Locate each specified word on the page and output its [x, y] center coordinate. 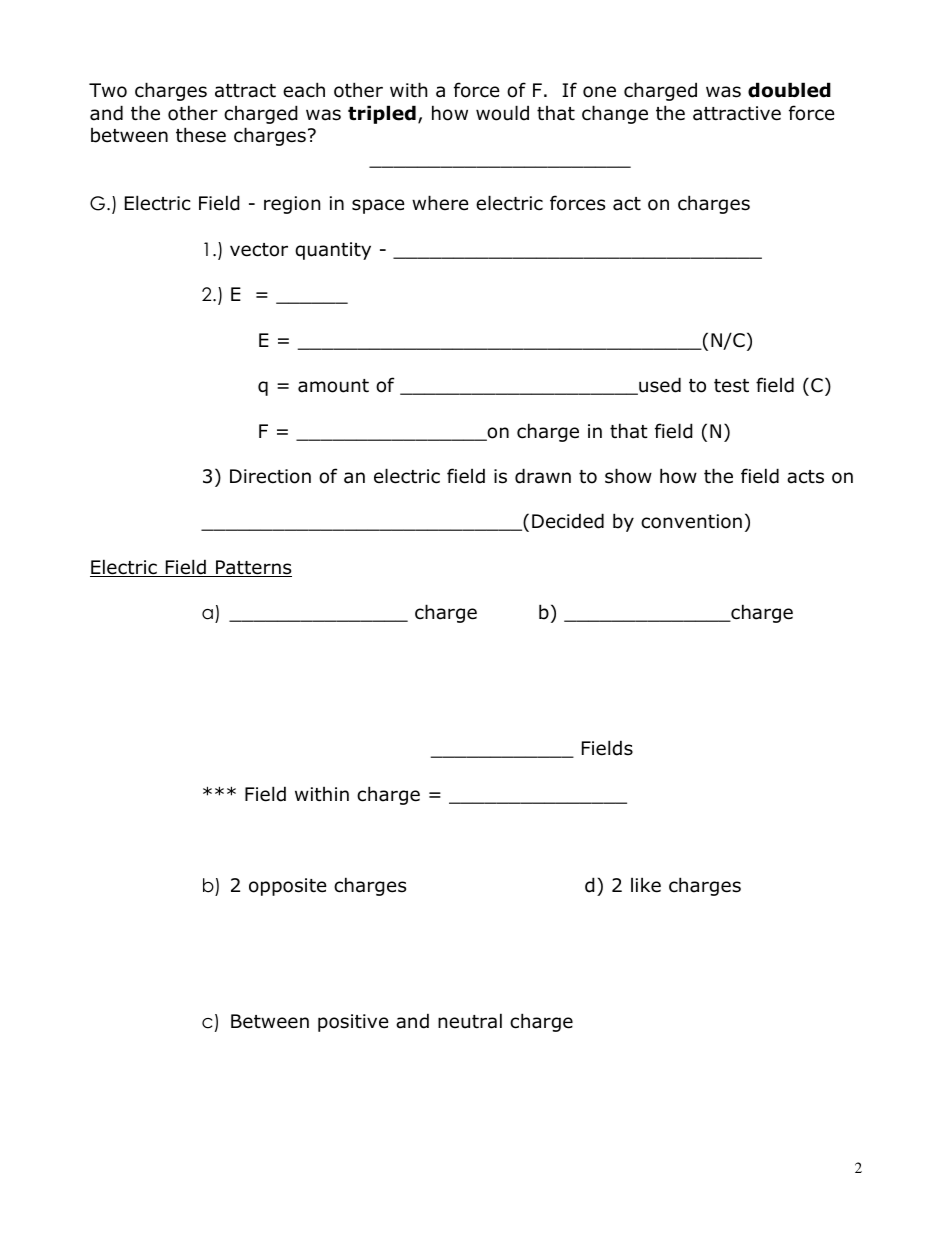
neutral [470, 1021]
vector [259, 250]
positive [353, 1023]
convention [691, 521]
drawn [543, 476]
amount [333, 386]
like [646, 885]
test [731, 386]
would [502, 113]
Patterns [253, 568]
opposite [288, 887]
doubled [789, 90]
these [201, 135]
